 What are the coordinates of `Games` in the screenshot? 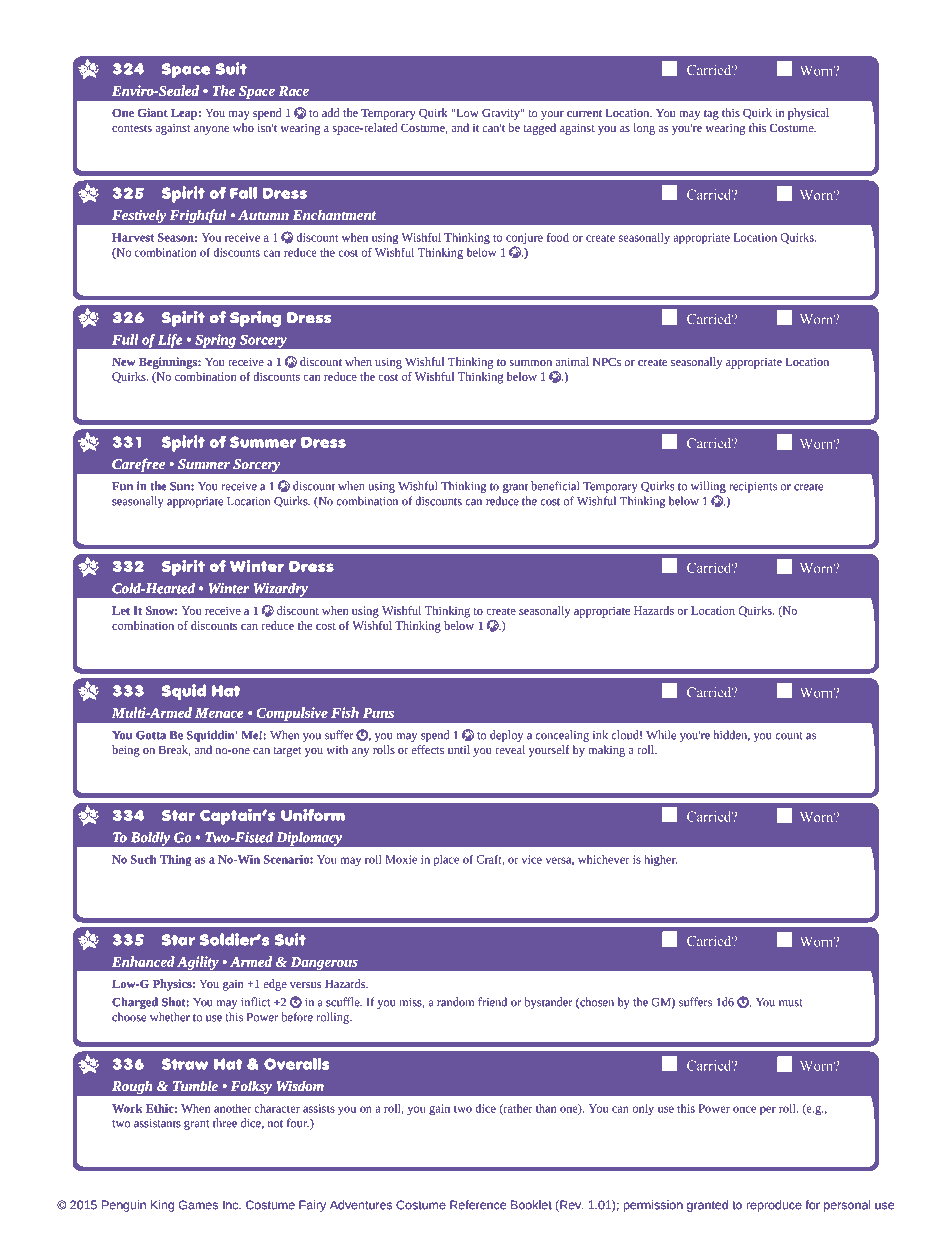 It's located at (198, 1205).
